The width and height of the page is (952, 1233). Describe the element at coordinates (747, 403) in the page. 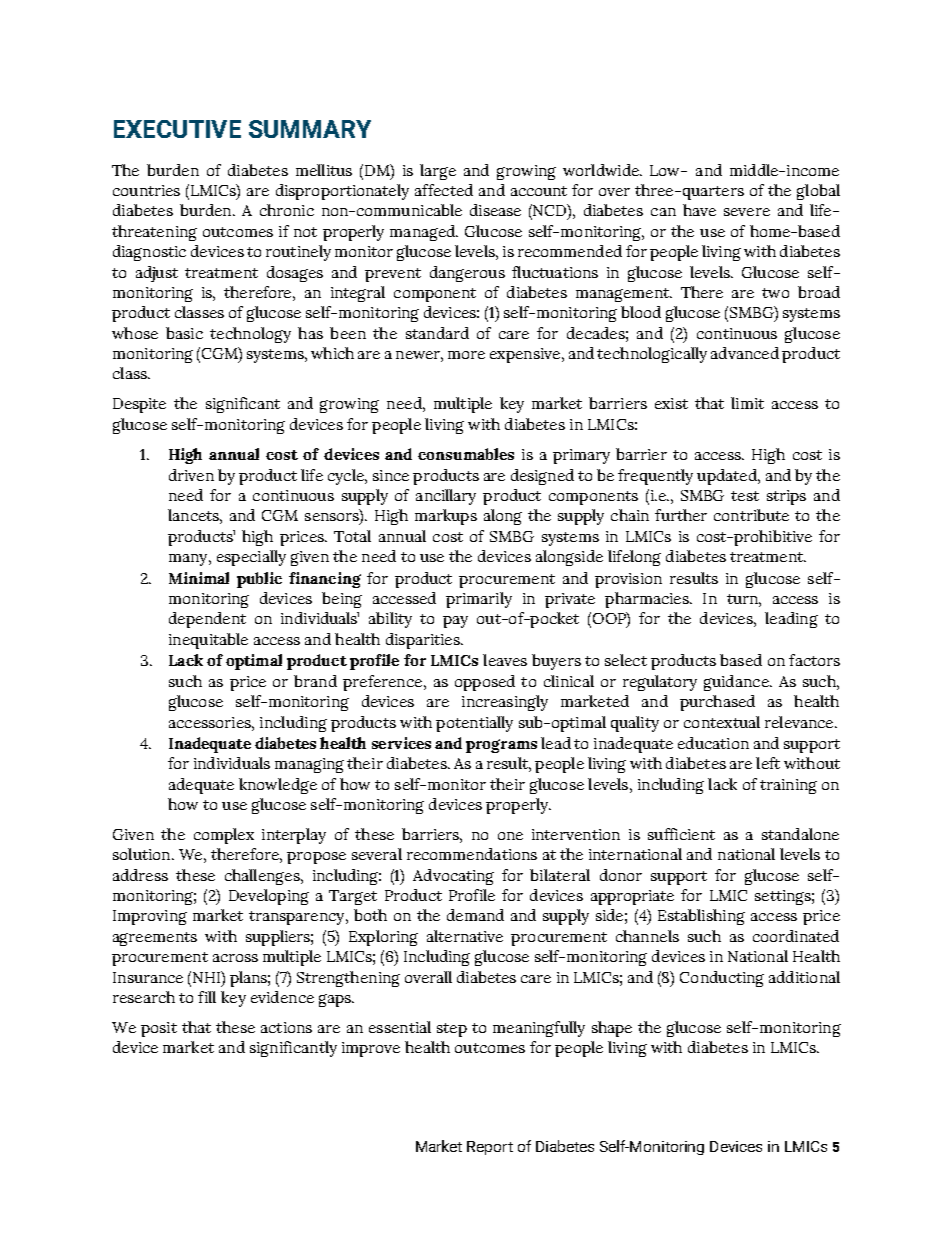

I see `limit` at that location.
